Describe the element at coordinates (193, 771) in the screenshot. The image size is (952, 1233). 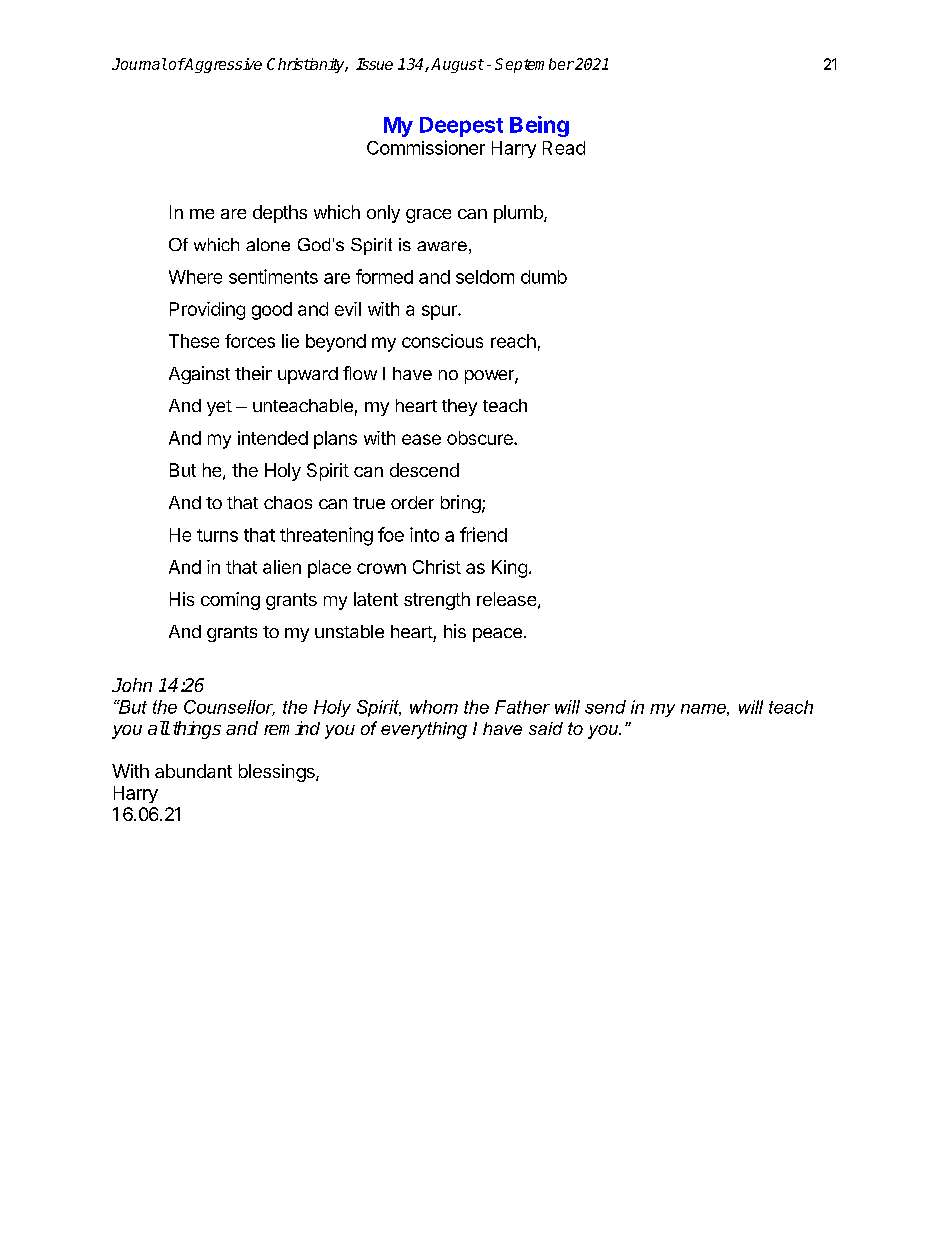
I see `abundant` at that location.
